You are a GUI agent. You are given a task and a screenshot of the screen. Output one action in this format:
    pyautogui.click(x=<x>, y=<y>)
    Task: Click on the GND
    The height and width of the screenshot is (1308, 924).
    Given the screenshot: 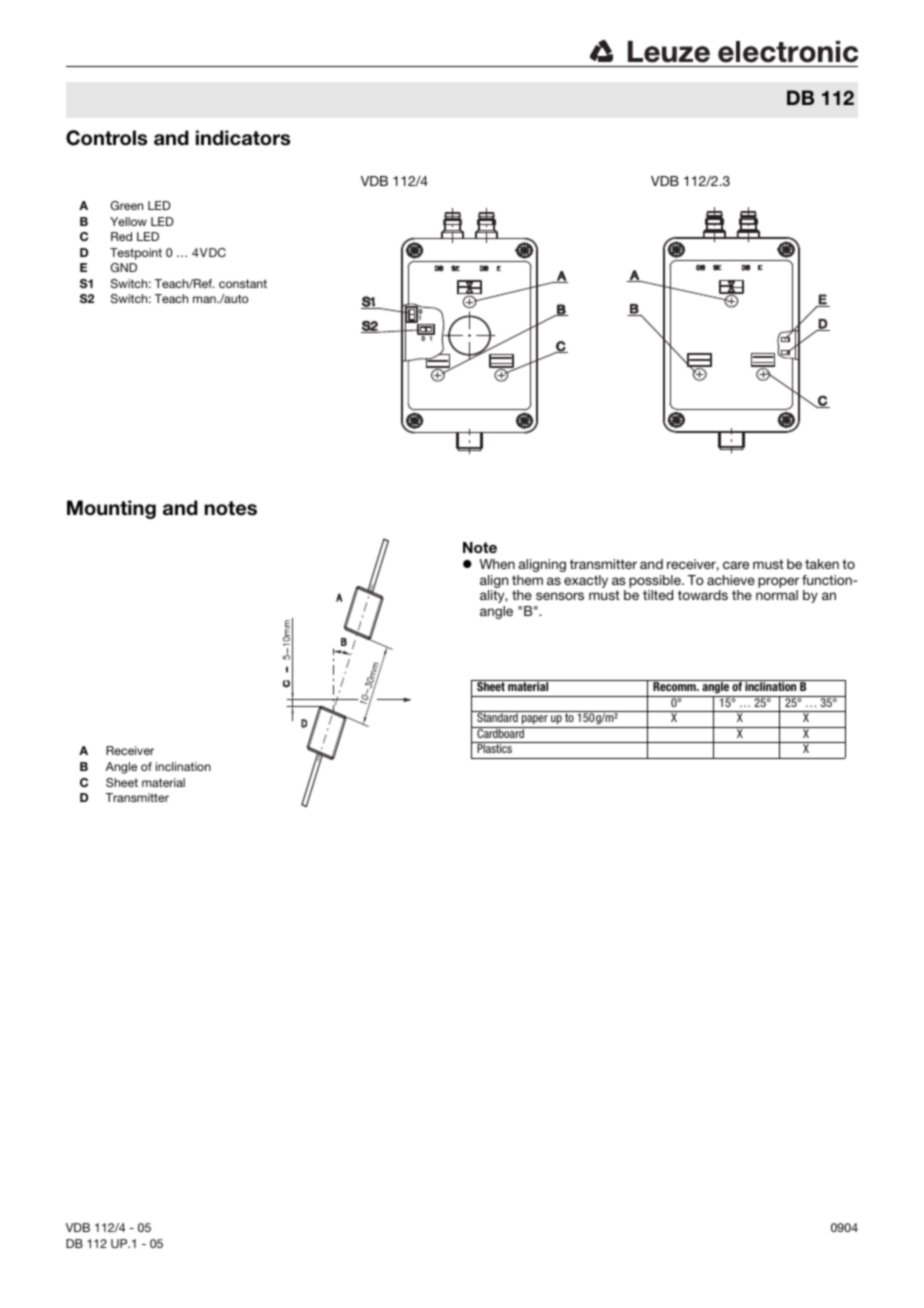 What is the action you would take?
    pyautogui.click(x=124, y=267)
